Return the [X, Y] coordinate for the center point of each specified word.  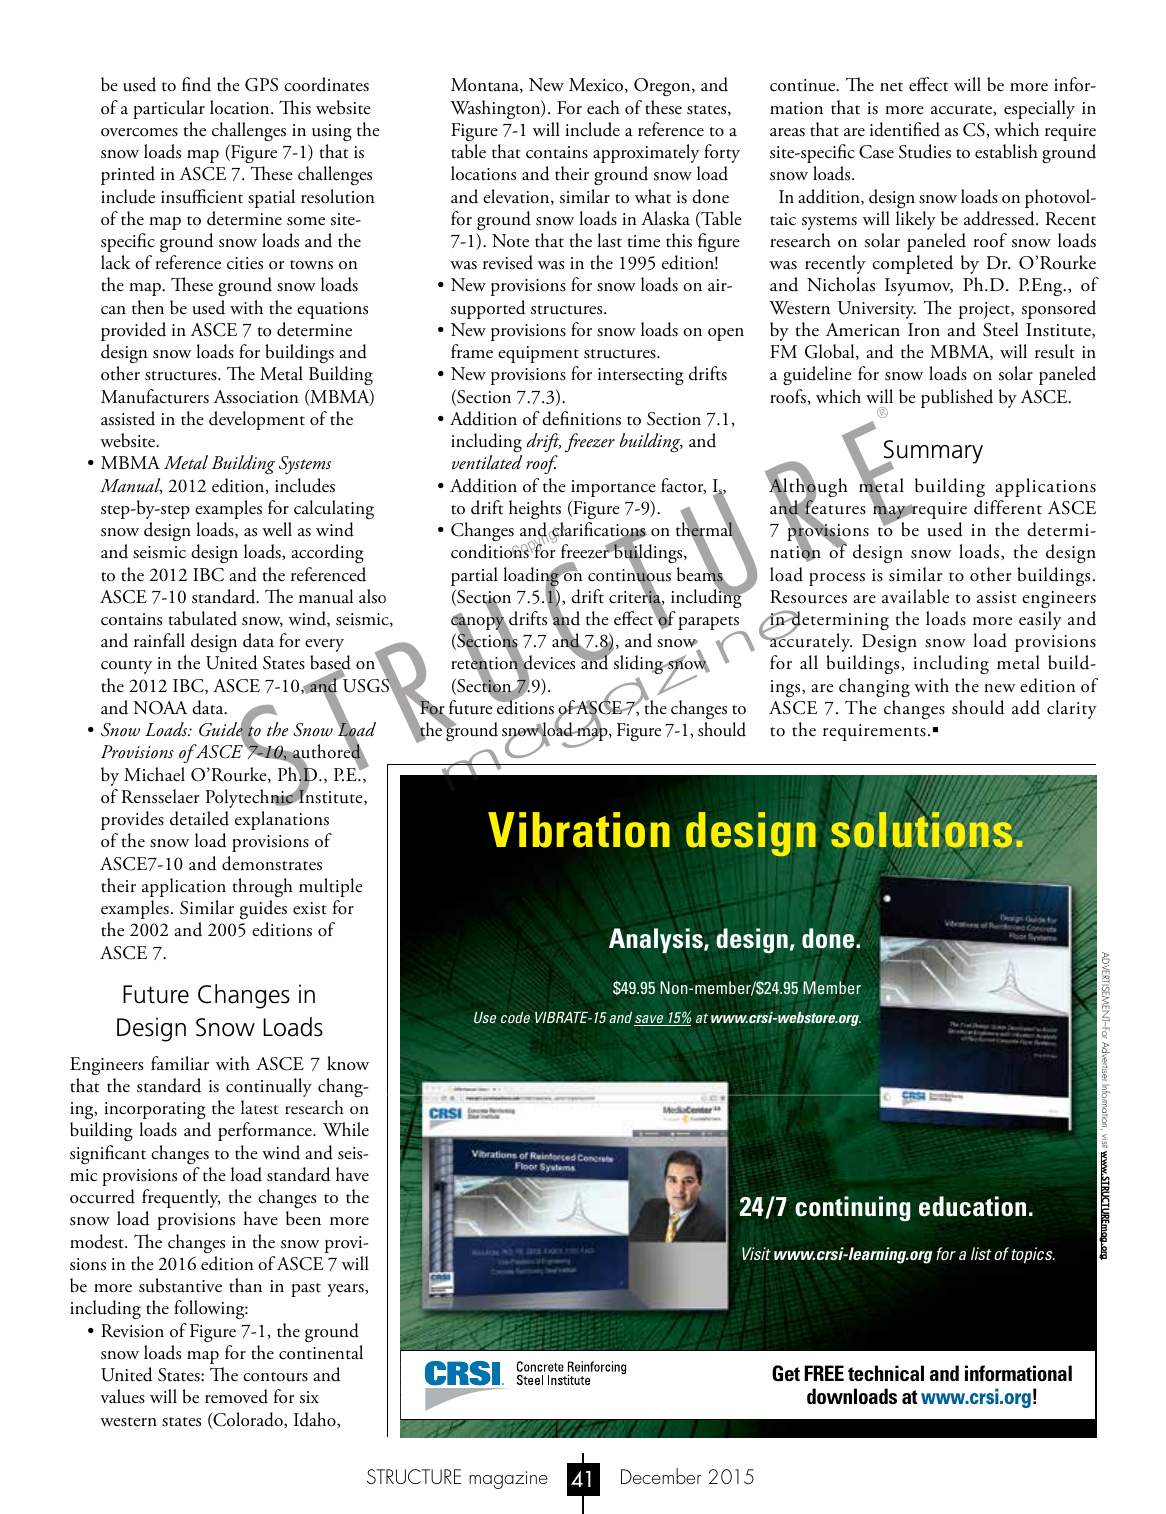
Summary [932, 453]
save [650, 1020]
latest [260, 1107]
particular [169, 109]
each [603, 107]
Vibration [579, 830]
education [972, 1206]
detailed [199, 818]
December [661, 1476]
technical [886, 1373]
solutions [922, 830]
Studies [925, 151]
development [257, 420]
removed [236, 1396]
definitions [581, 418]
